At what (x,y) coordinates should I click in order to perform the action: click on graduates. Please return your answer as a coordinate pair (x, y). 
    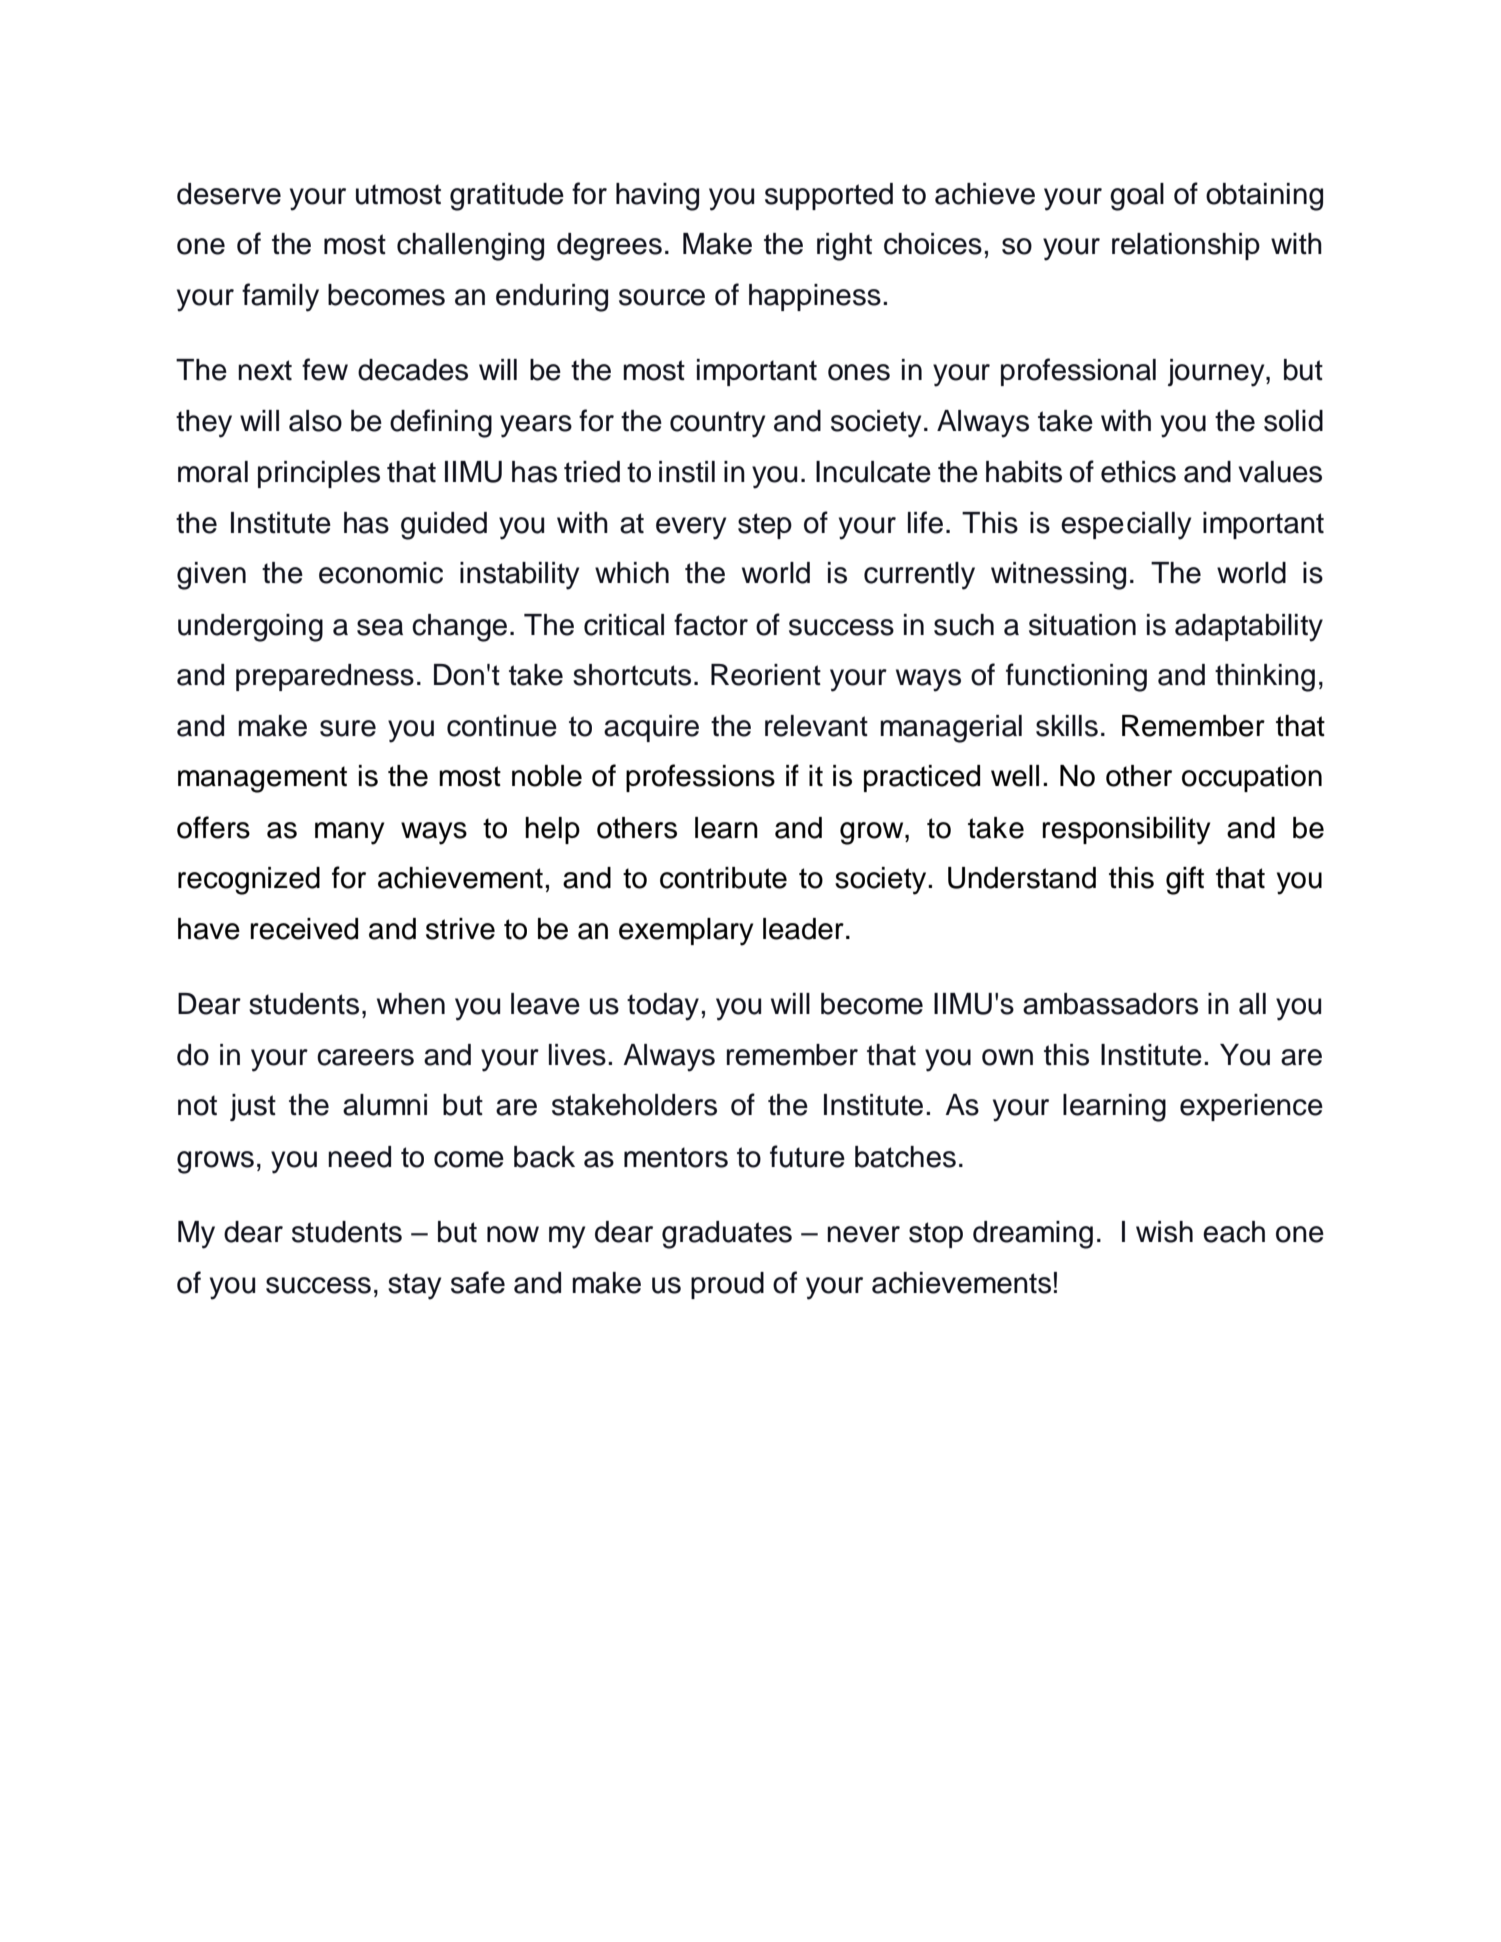
    Looking at the image, I should click on (727, 1235).
